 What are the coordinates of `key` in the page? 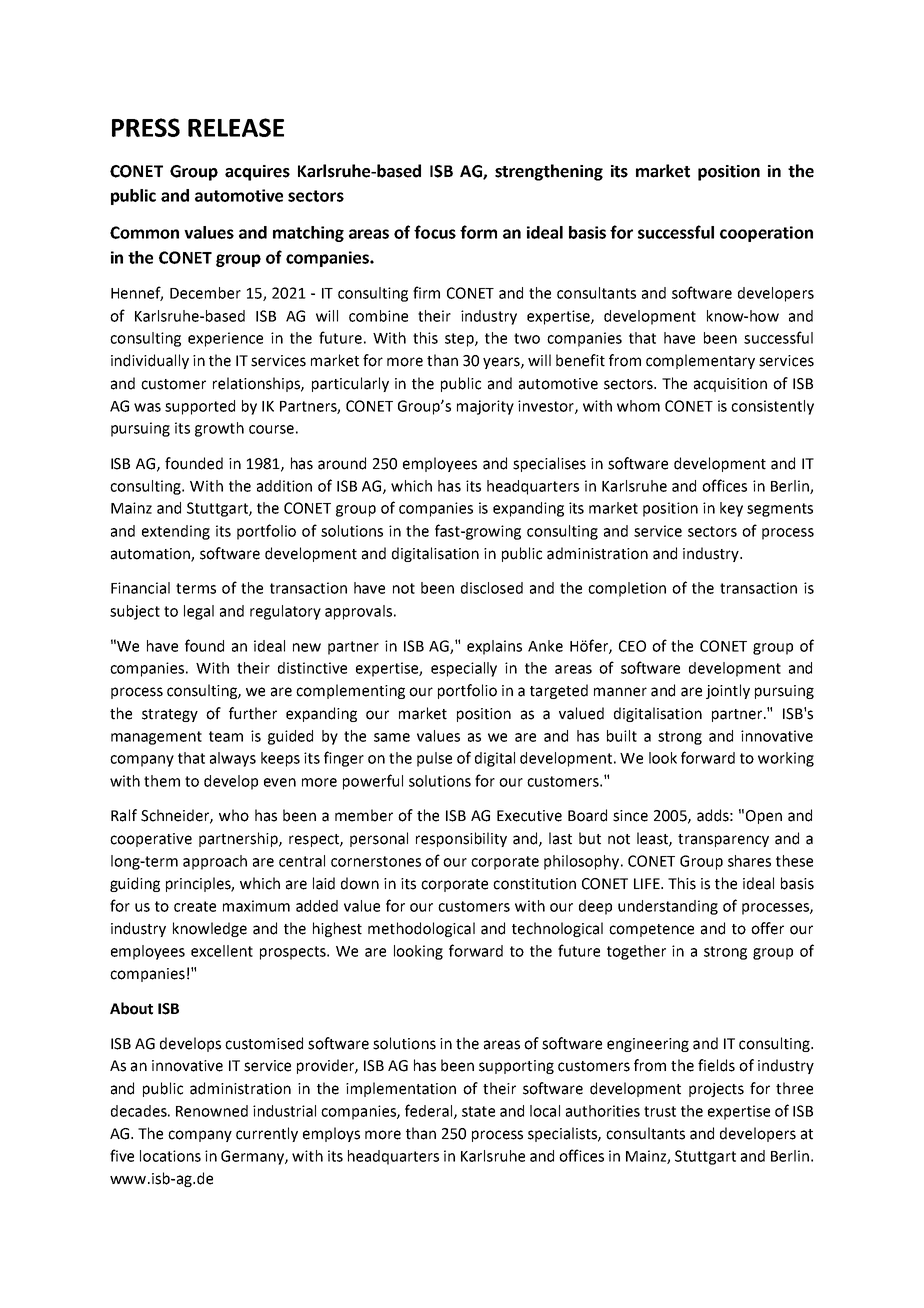 It's located at (731, 509).
